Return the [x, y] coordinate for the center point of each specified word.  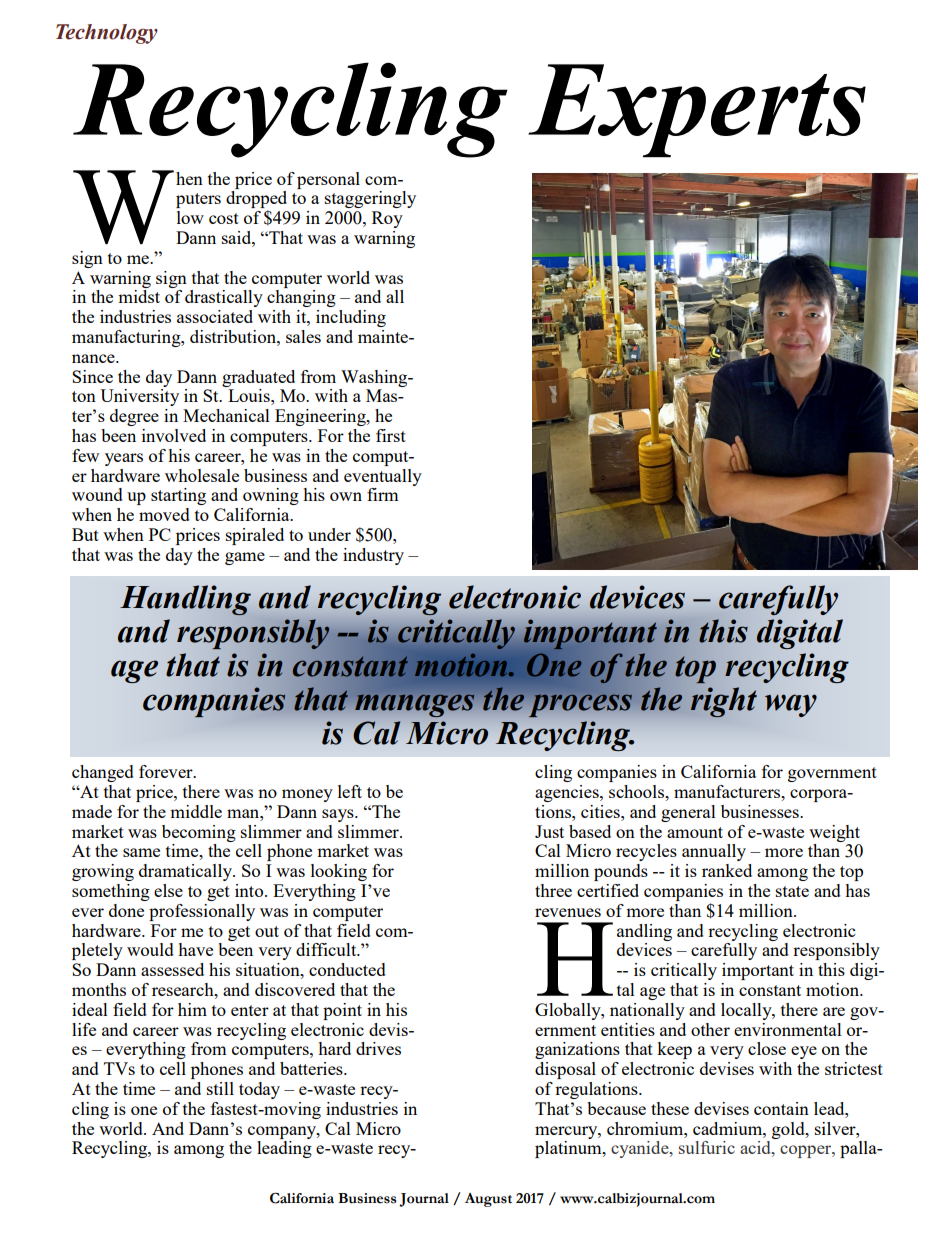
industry [373, 556]
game [245, 558]
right [724, 702]
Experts [697, 111]
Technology [107, 34]
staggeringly [370, 199]
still [220, 1088]
